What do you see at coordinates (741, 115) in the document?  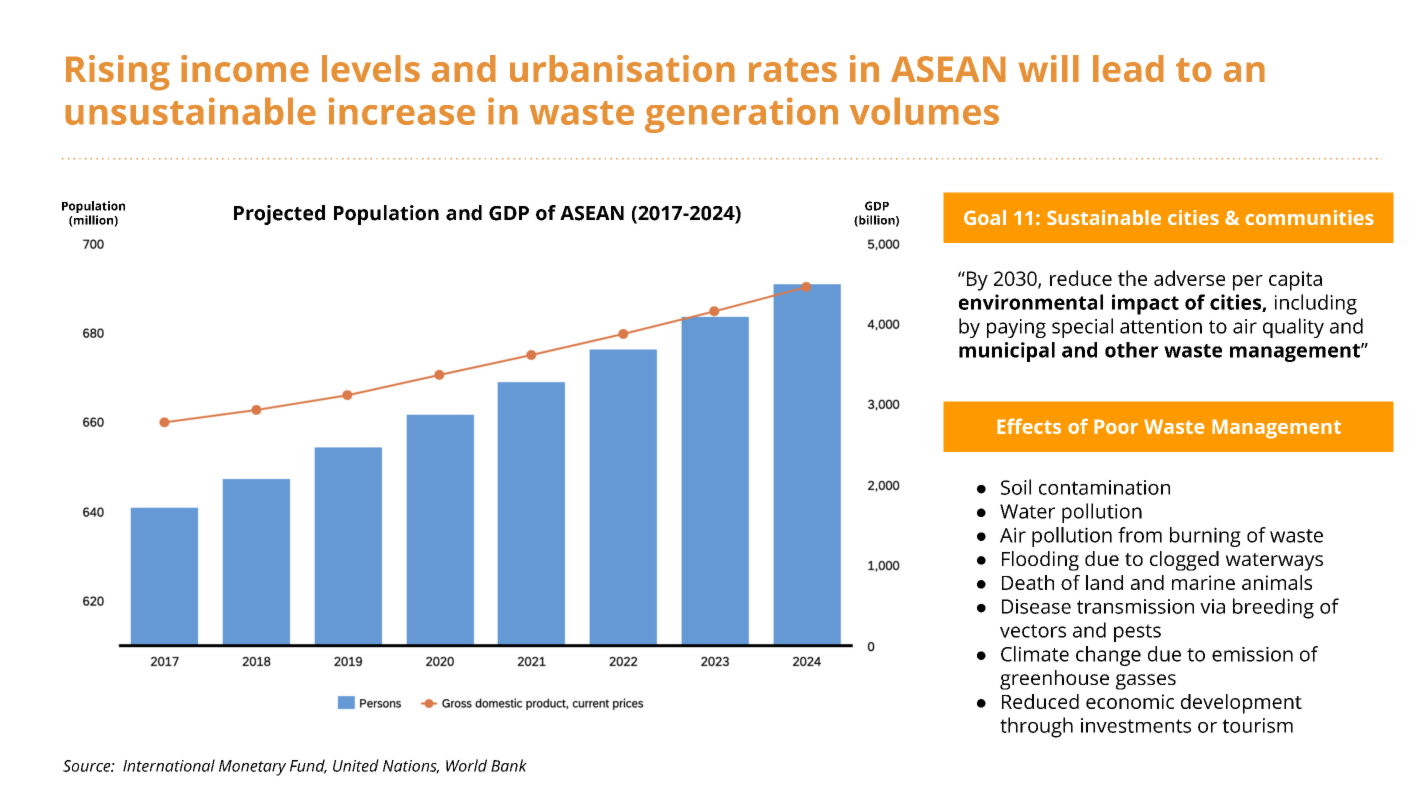 I see `generation` at bounding box center [741, 115].
